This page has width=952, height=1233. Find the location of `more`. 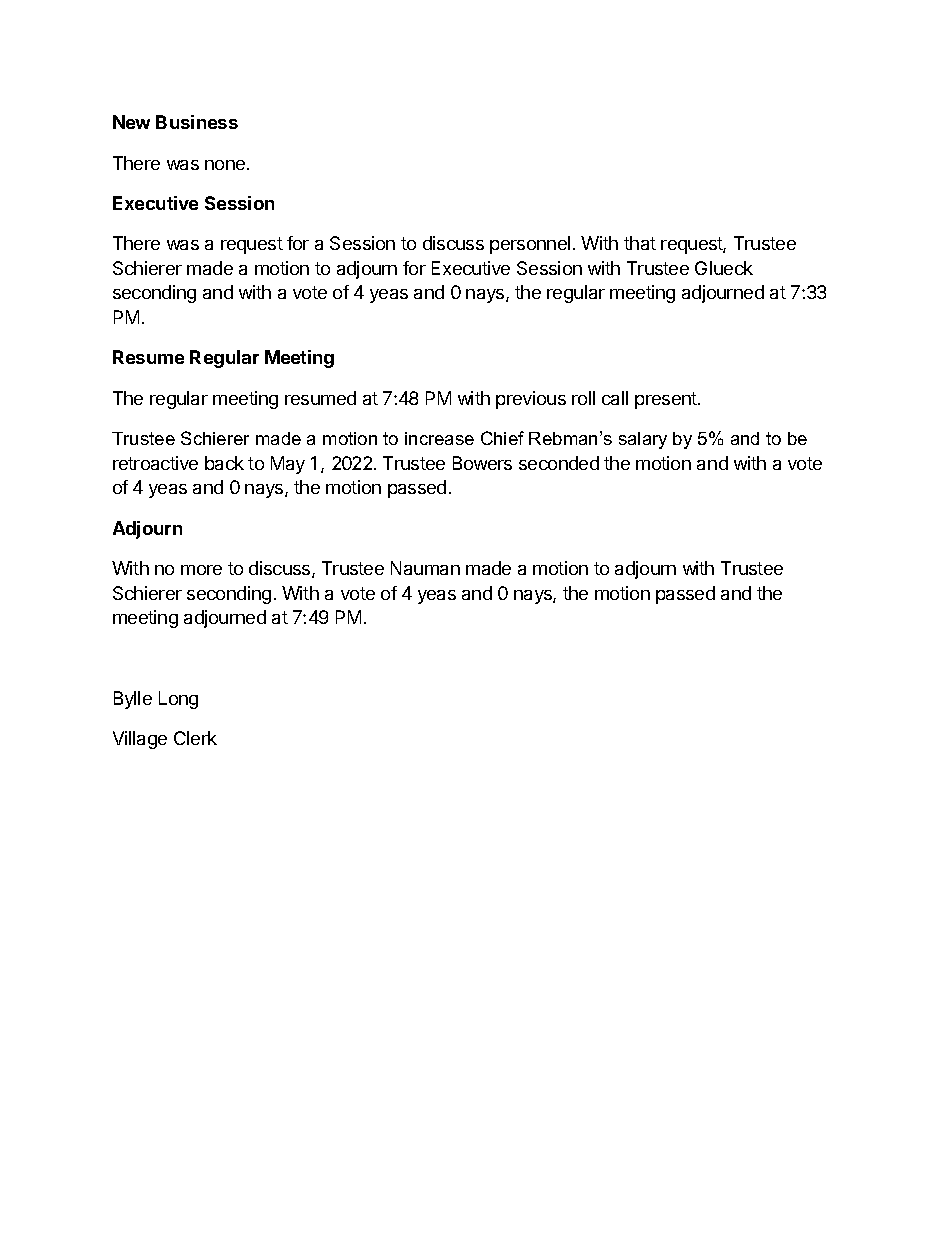

more is located at coordinates (201, 570).
